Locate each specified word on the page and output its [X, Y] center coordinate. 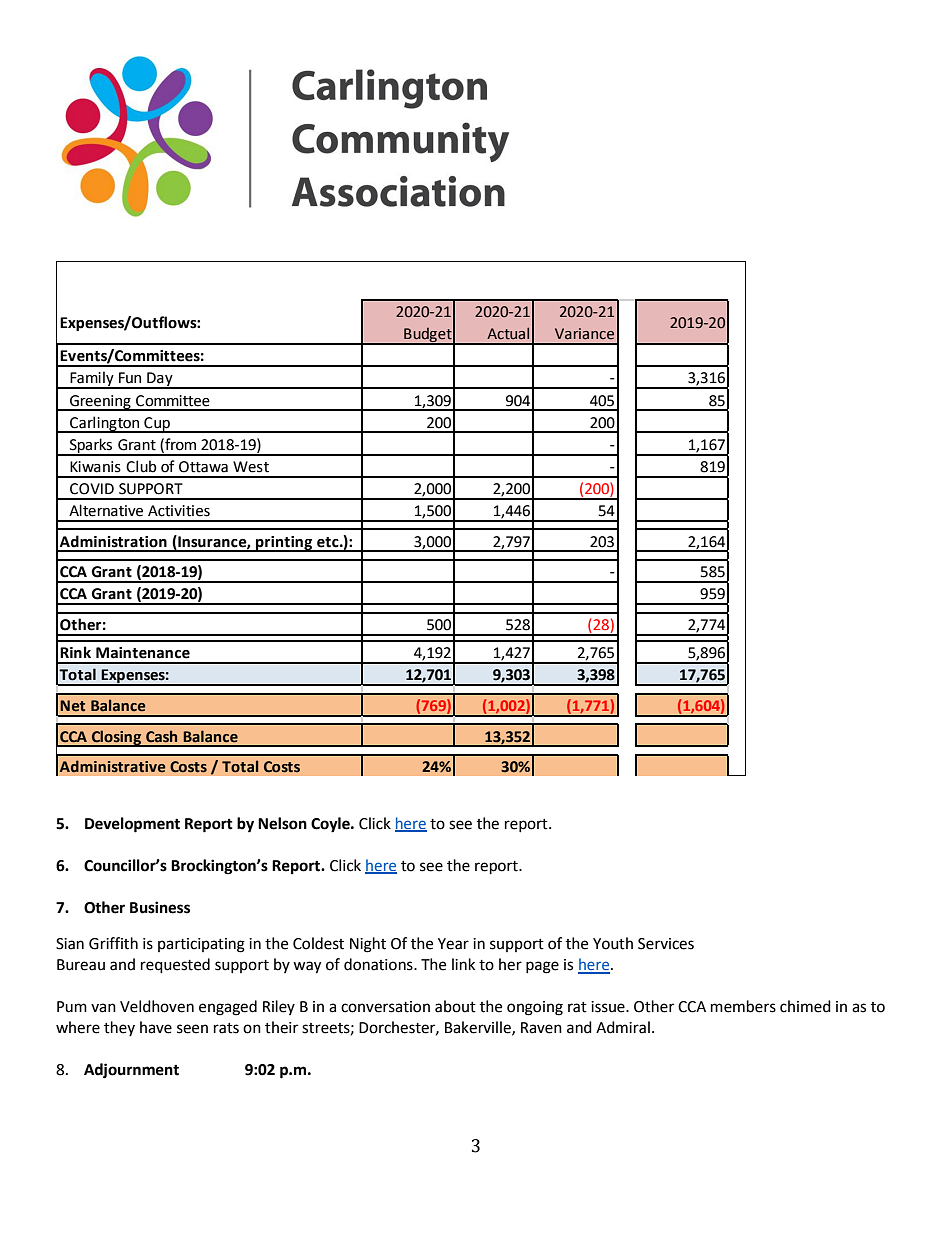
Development [132, 825]
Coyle [331, 825]
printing [284, 544]
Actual [508, 333]
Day [160, 380]
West [251, 467]
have [156, 1027]
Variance [584, 334]
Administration [113, 541]
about [455, 1006]
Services [666, 944]
